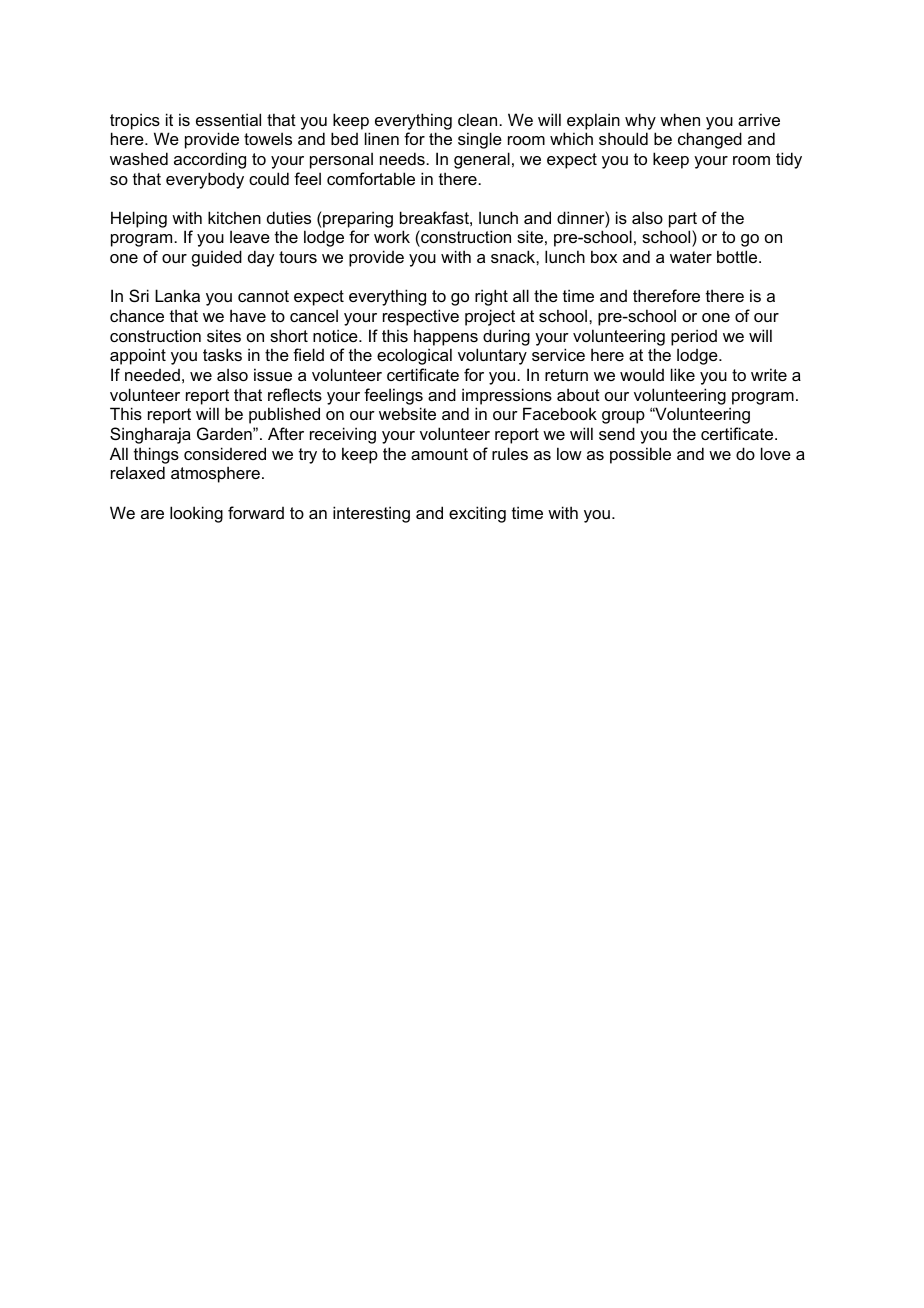 Image resolution: width=924 pixels, height=1308 pixels. I want to click on looking, so click(196, 514).
